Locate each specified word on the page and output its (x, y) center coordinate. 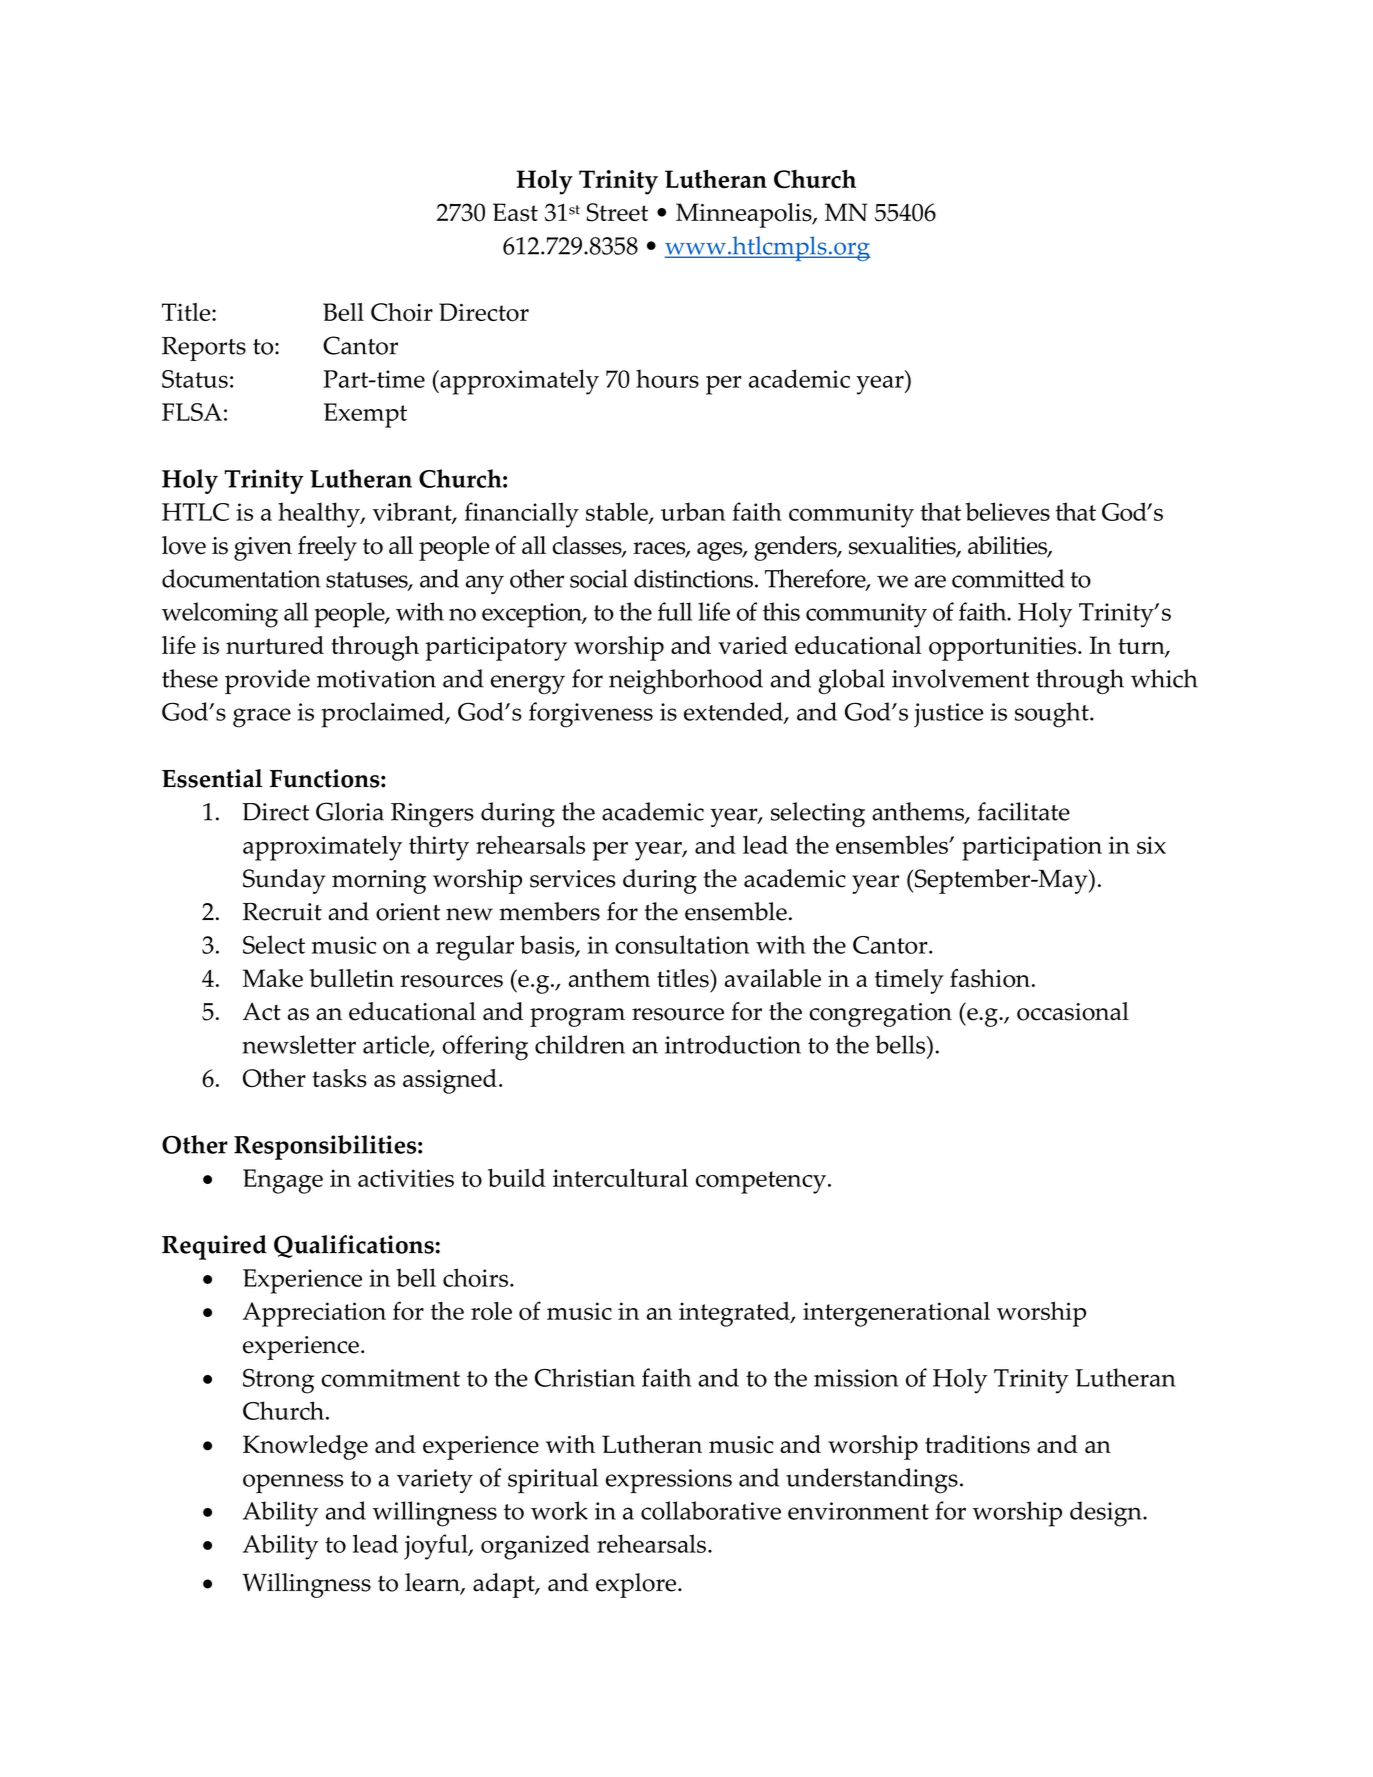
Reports (204, 349)
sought (1053, 715)
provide (267, 681)
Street (617, 212)
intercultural (620, 1177)
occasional (1073, 1011)
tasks (339, 1078)
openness (293, 1484)
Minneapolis (745, 215)
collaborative (711, 1510)
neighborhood (686, 681)
